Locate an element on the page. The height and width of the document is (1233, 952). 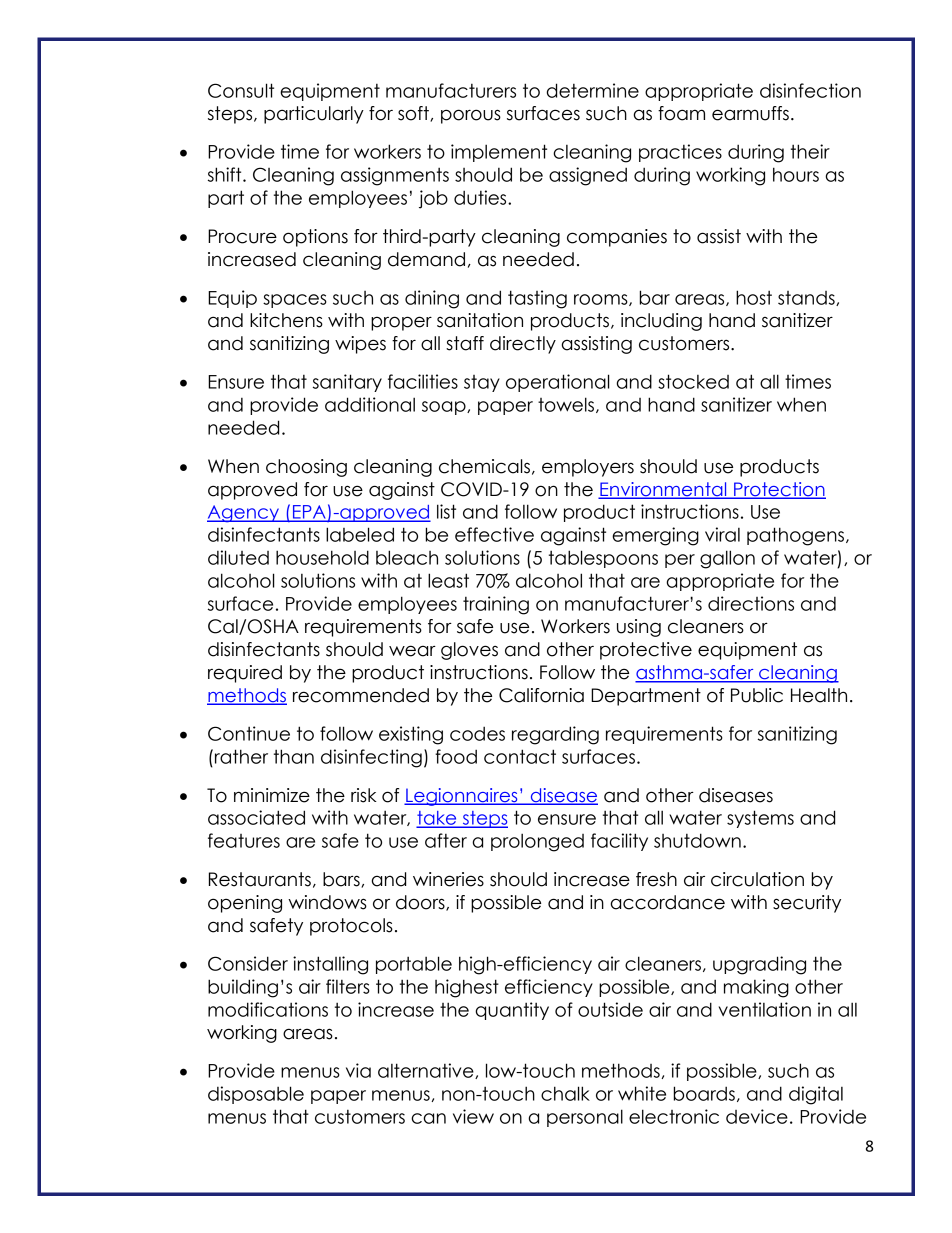
tasting is located at coordinates (537, 299).
